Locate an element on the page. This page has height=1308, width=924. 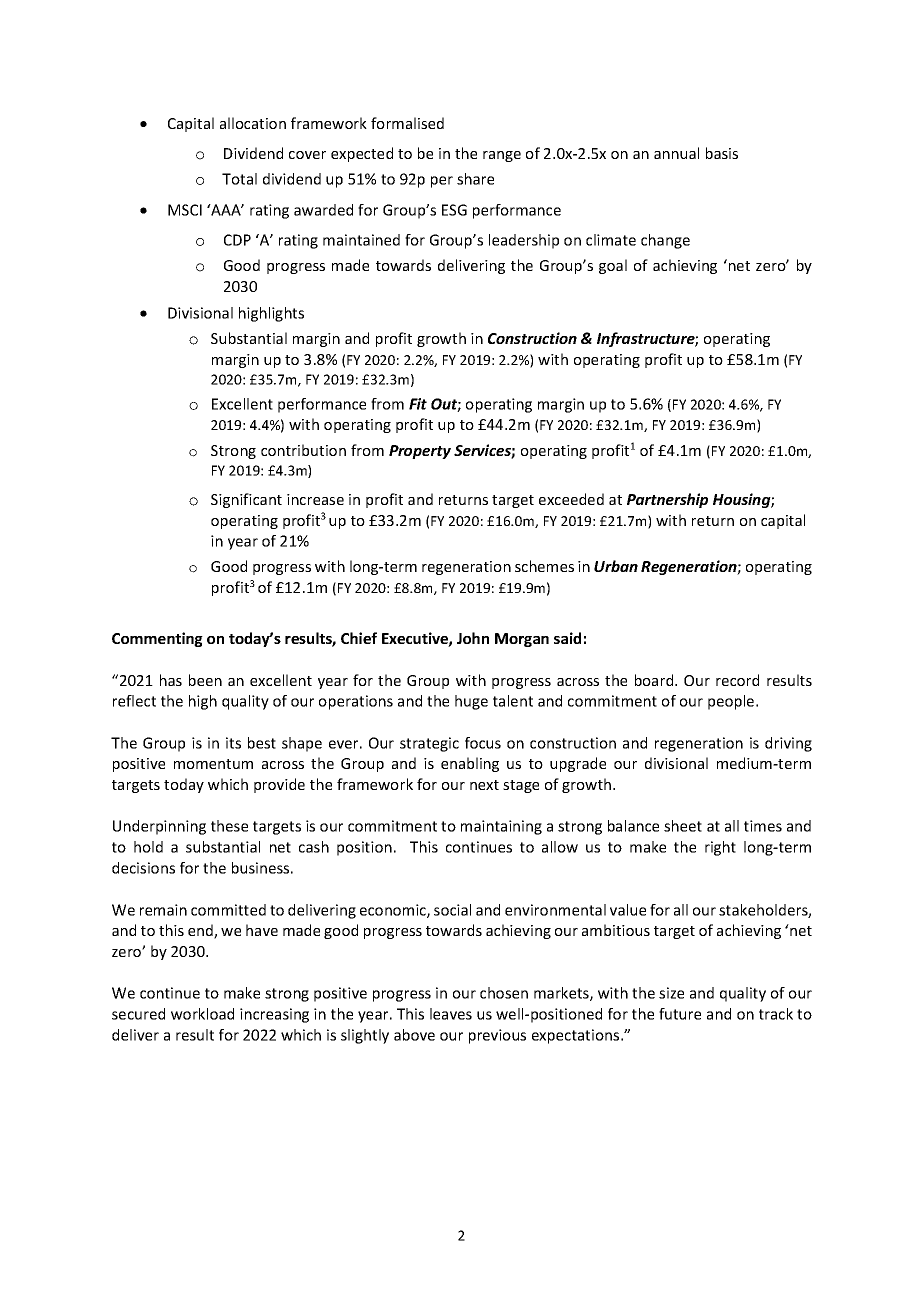
leadership is located at coordinates (524, 241).
